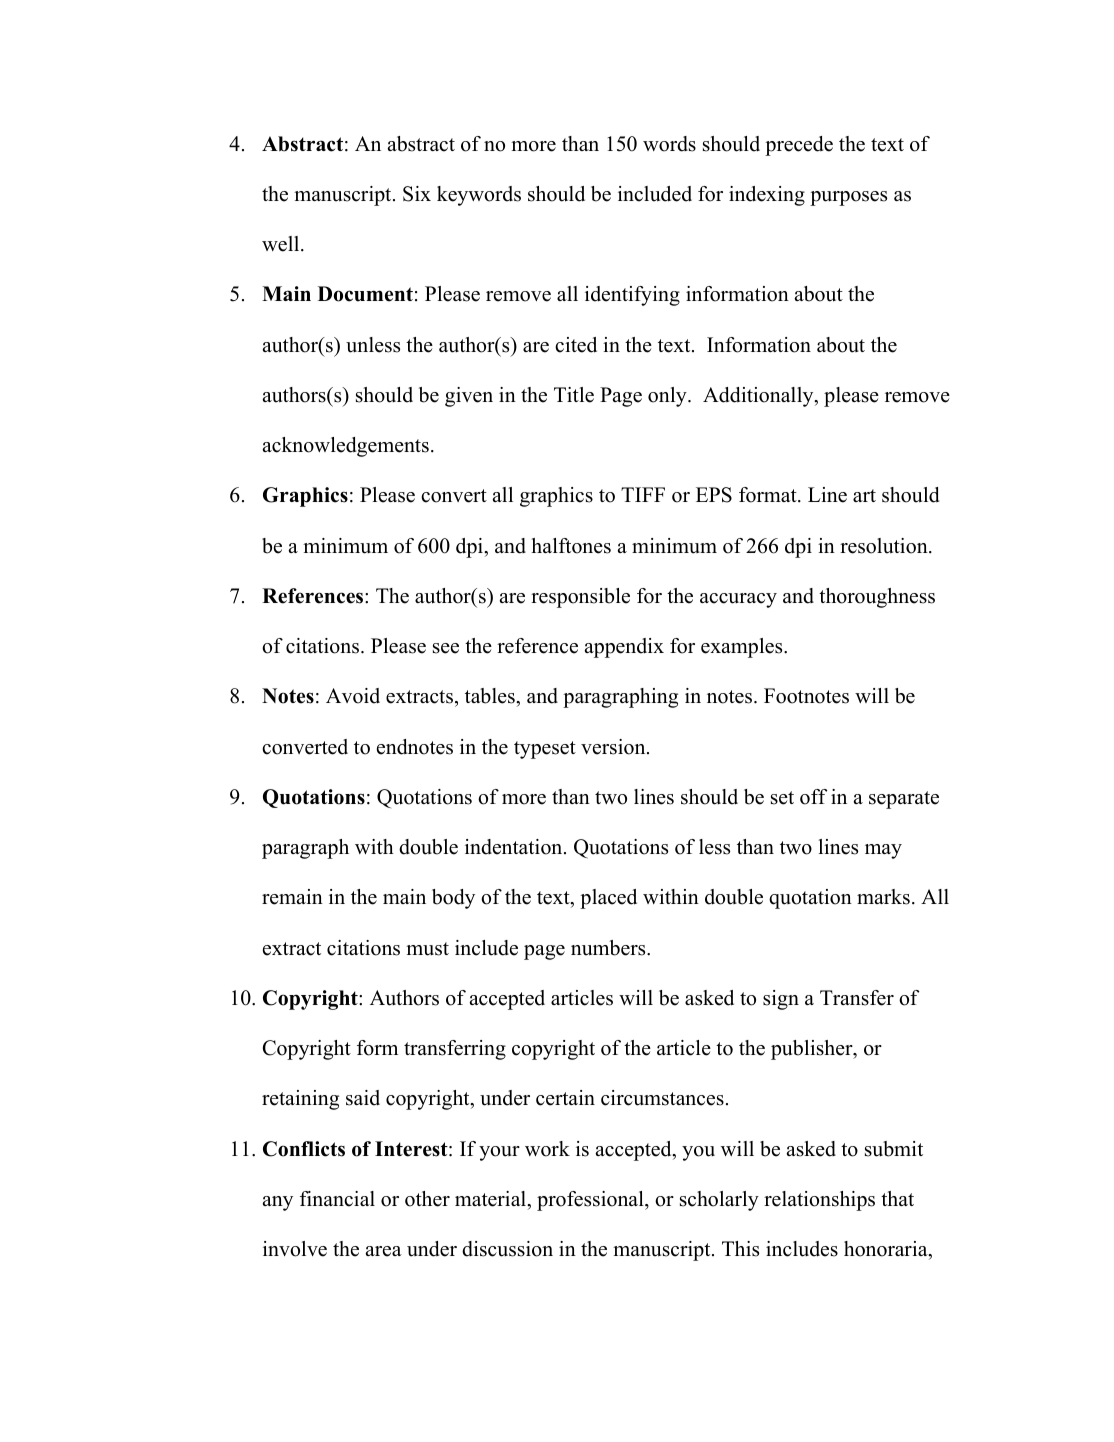 The height and width of the image is (1442, 1114). I want to click on Six, so click(417, 194).
